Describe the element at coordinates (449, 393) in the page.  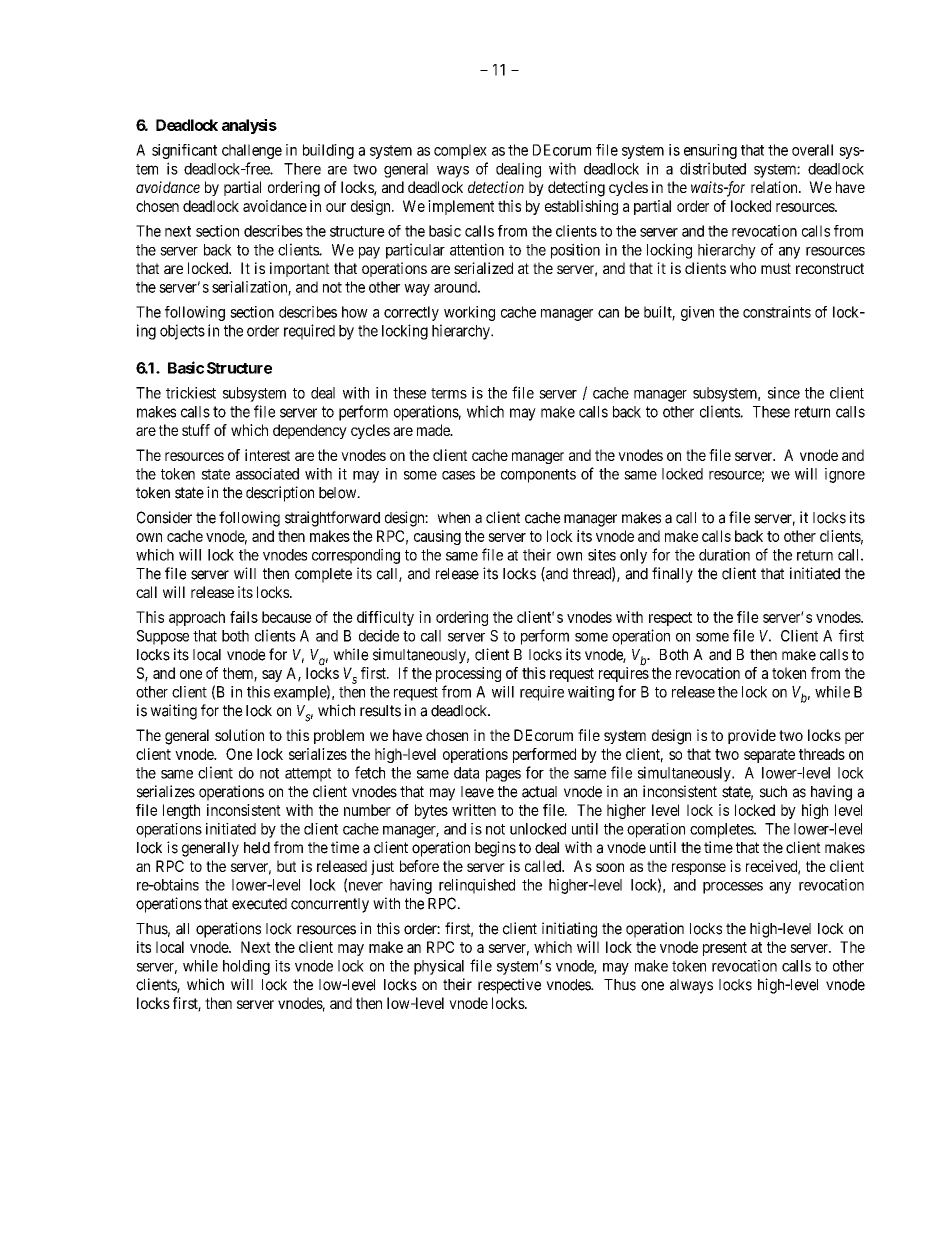
I see `terms` at that location.
